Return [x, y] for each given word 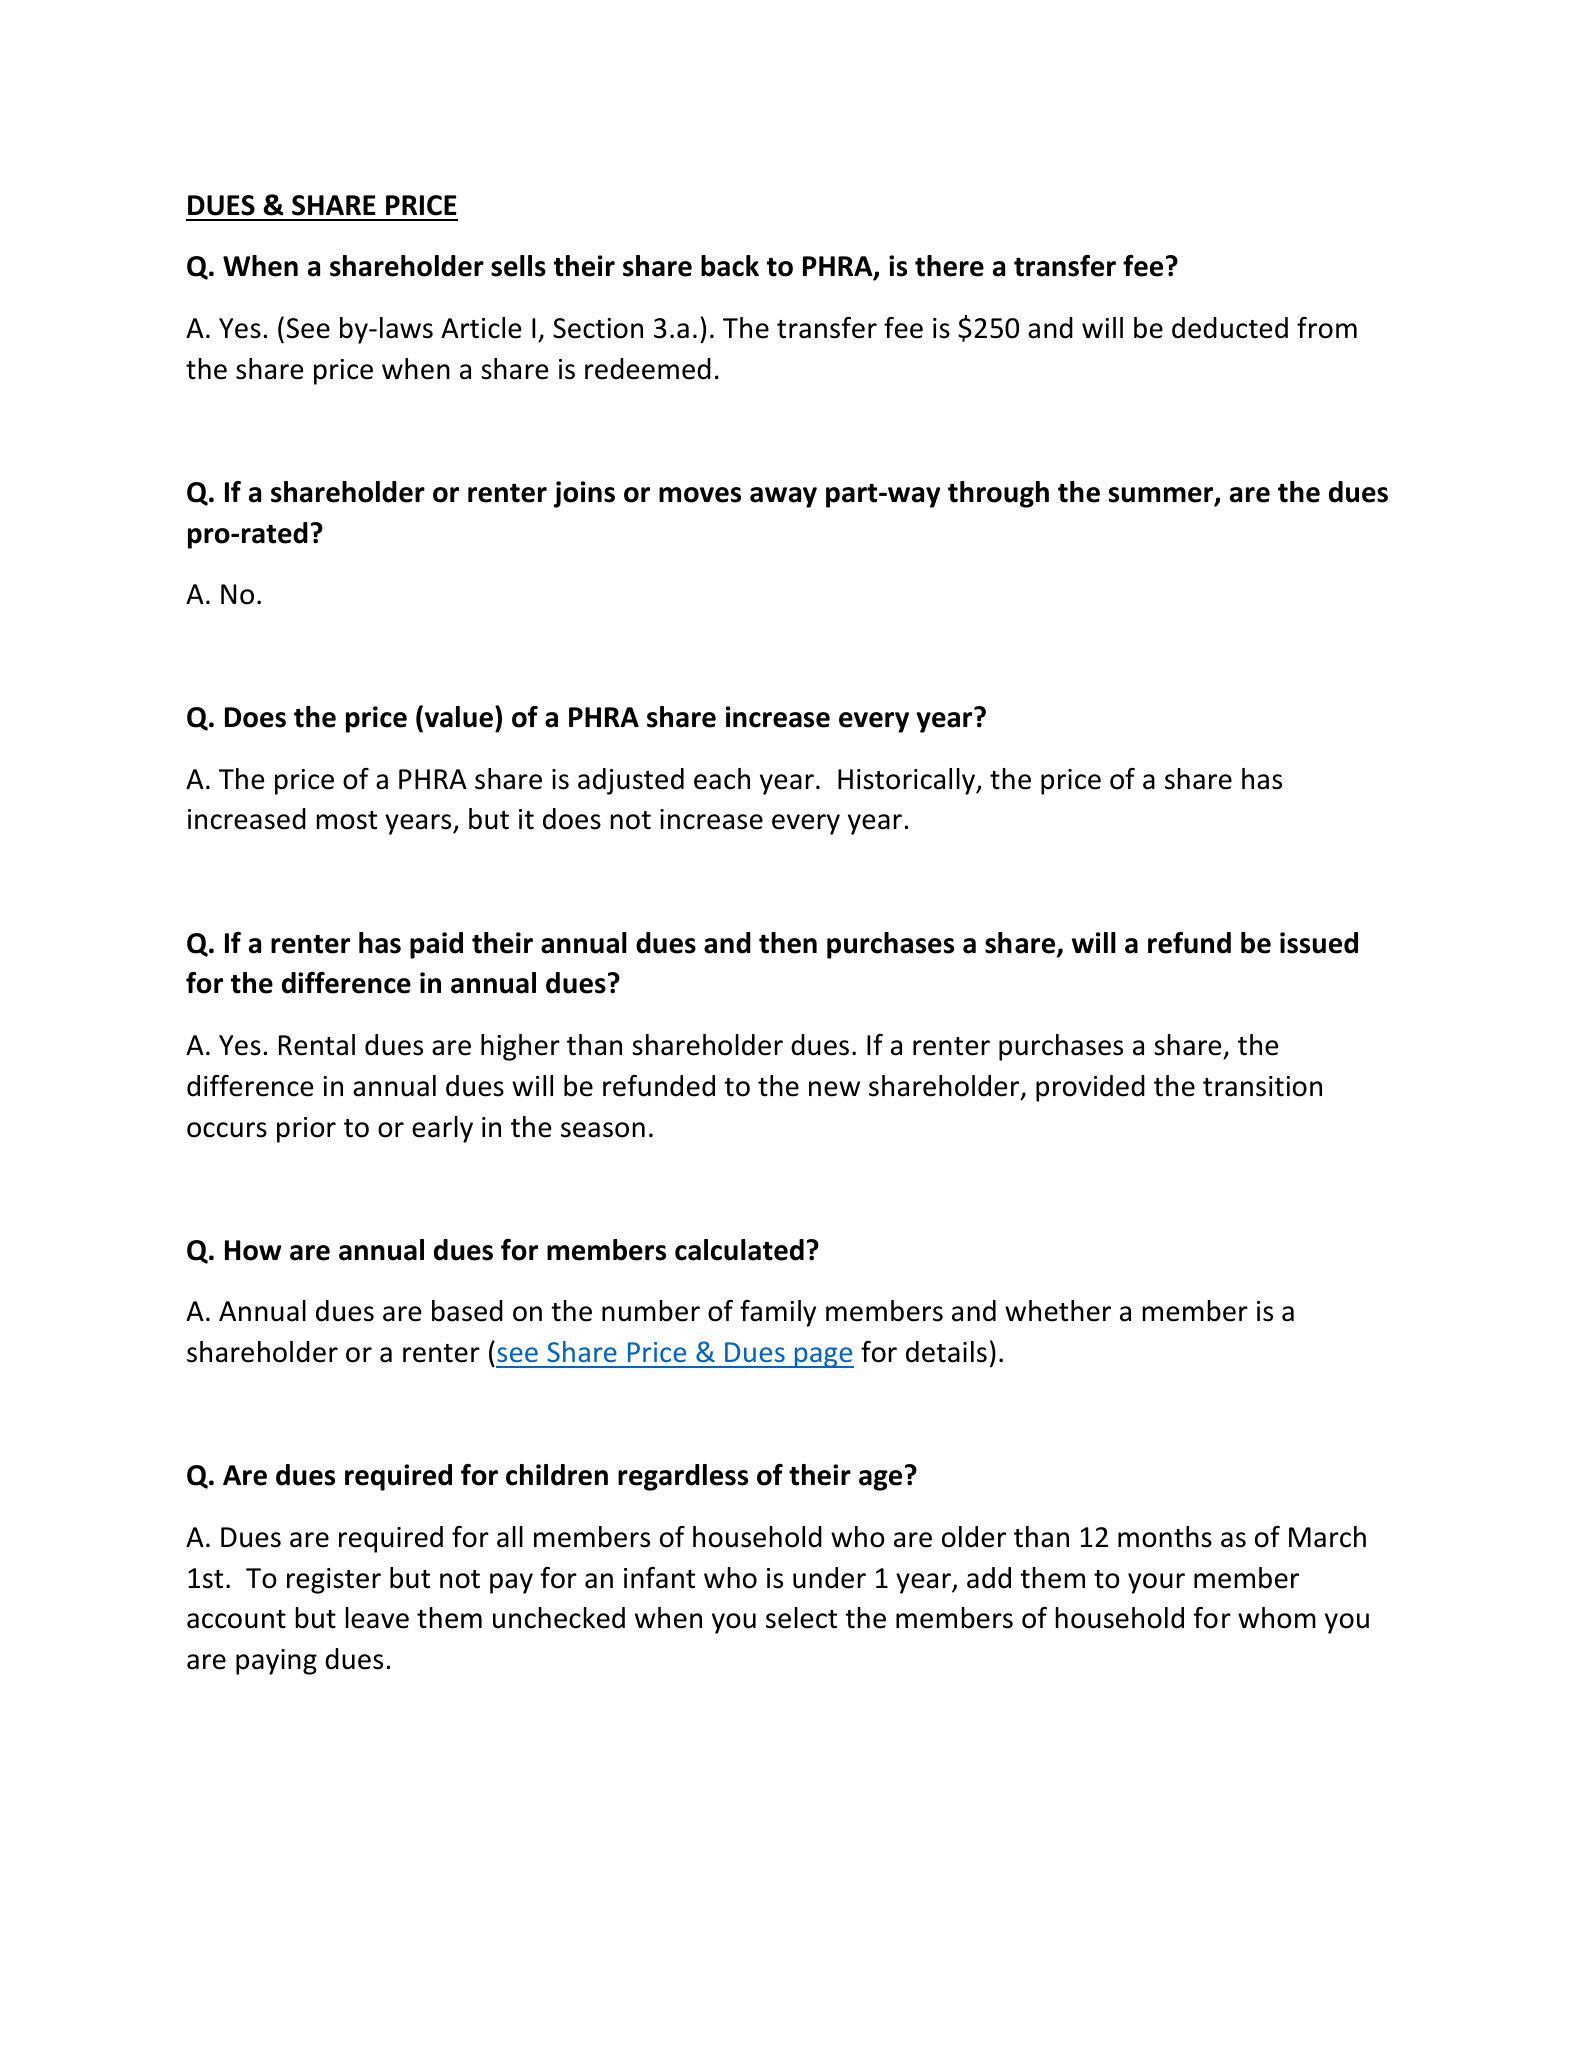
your [1156, 1583]
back [730, 266]
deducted [1230, 328]
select [801, 1618]
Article [481, 328]
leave [377, 1618]
